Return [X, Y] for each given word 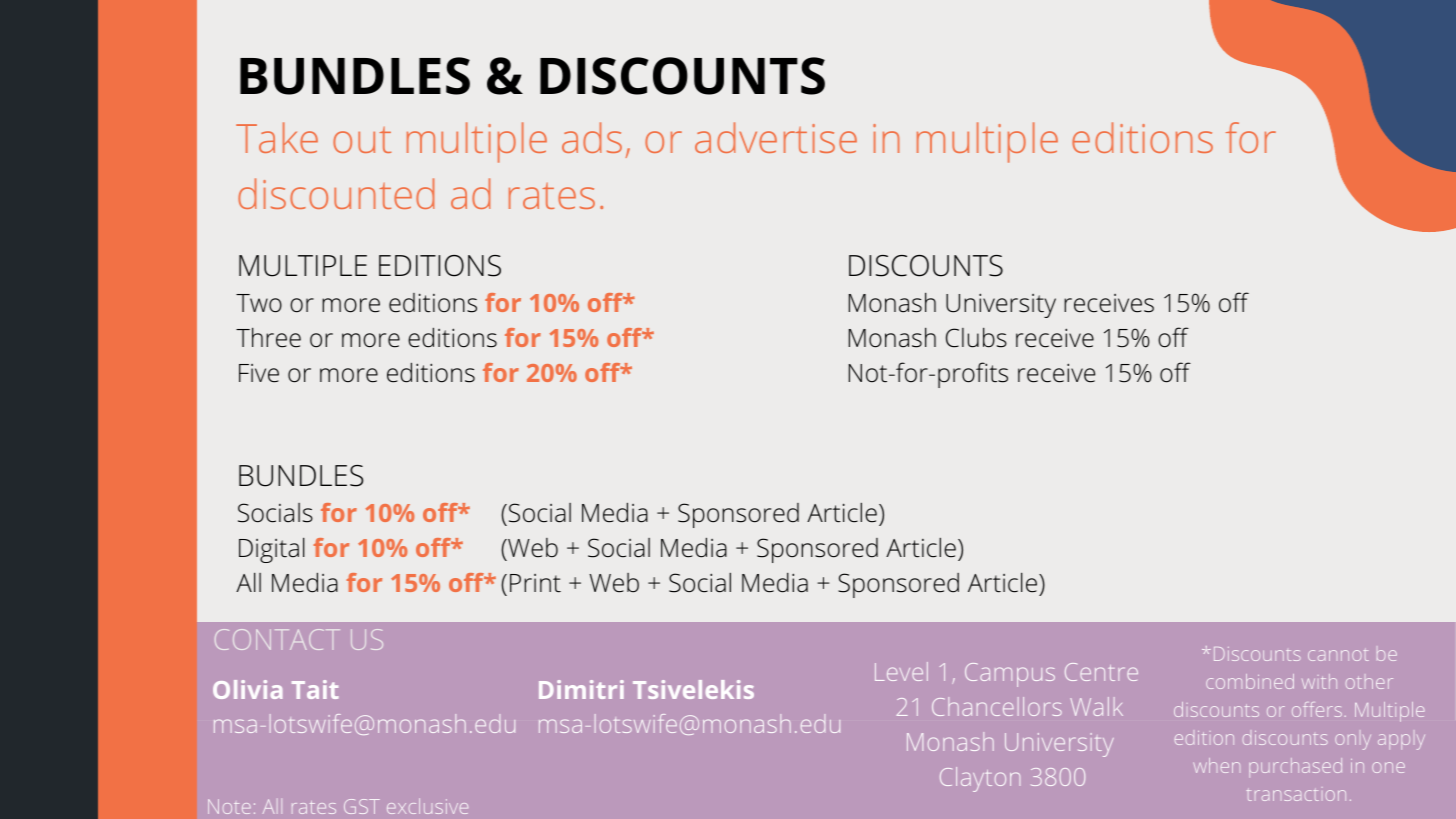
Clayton [980, 779]
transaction [1296, 795]
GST [362, 806]
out [362, 140]
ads [592, 137]
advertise [776, 137]
